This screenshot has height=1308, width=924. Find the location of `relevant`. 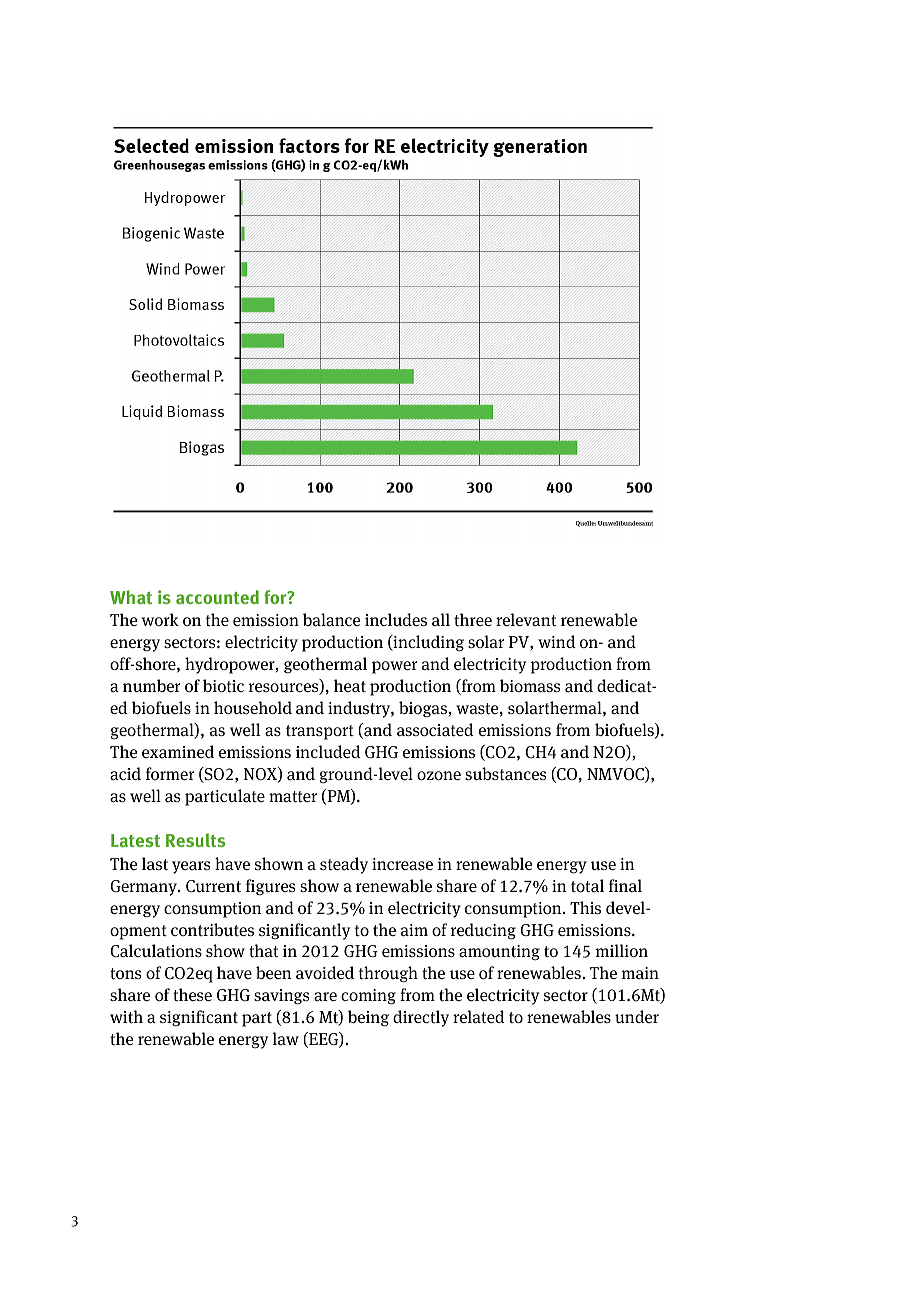

relevant is located at coordinates (526, 620).
